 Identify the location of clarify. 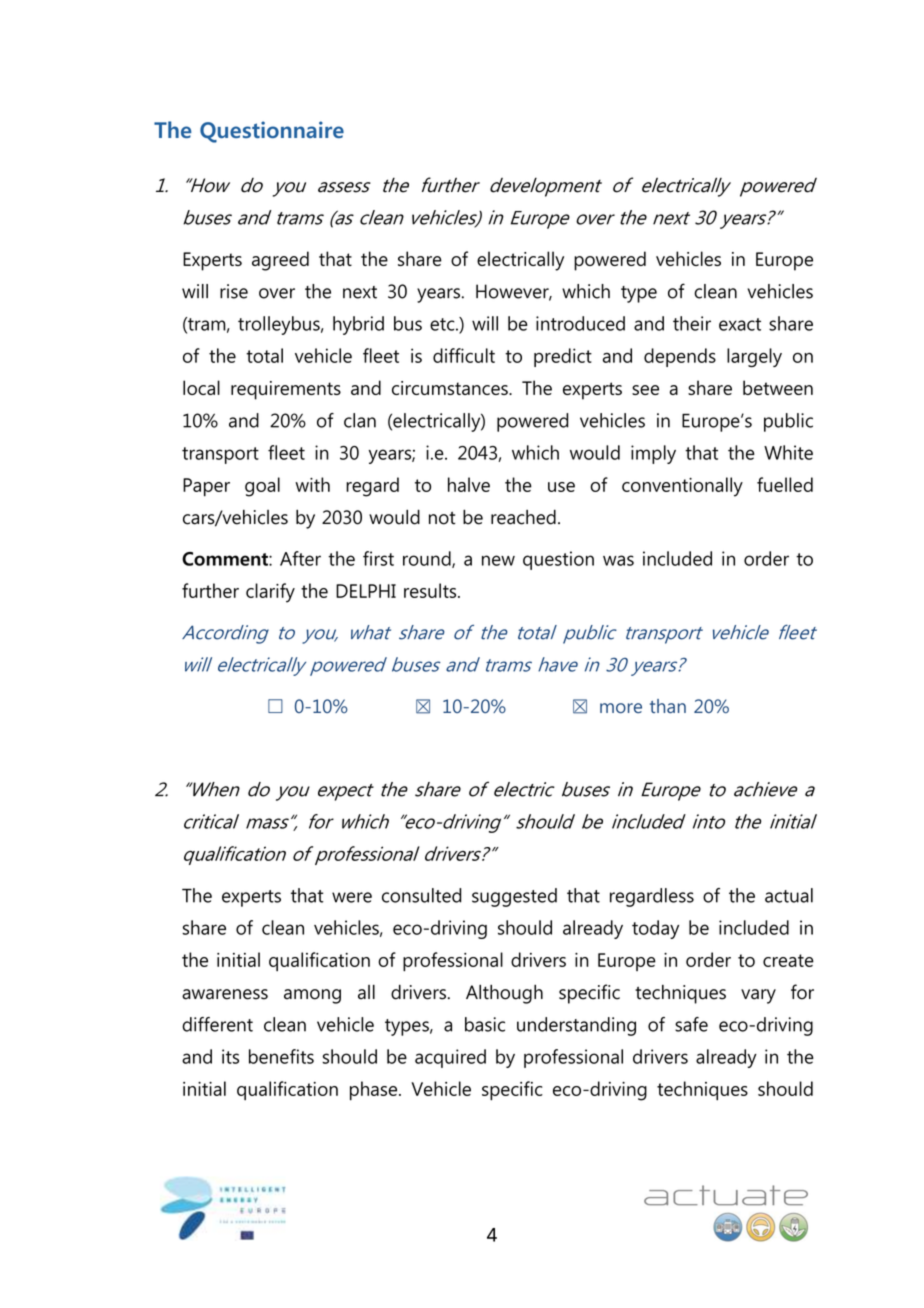
(270, 593).
